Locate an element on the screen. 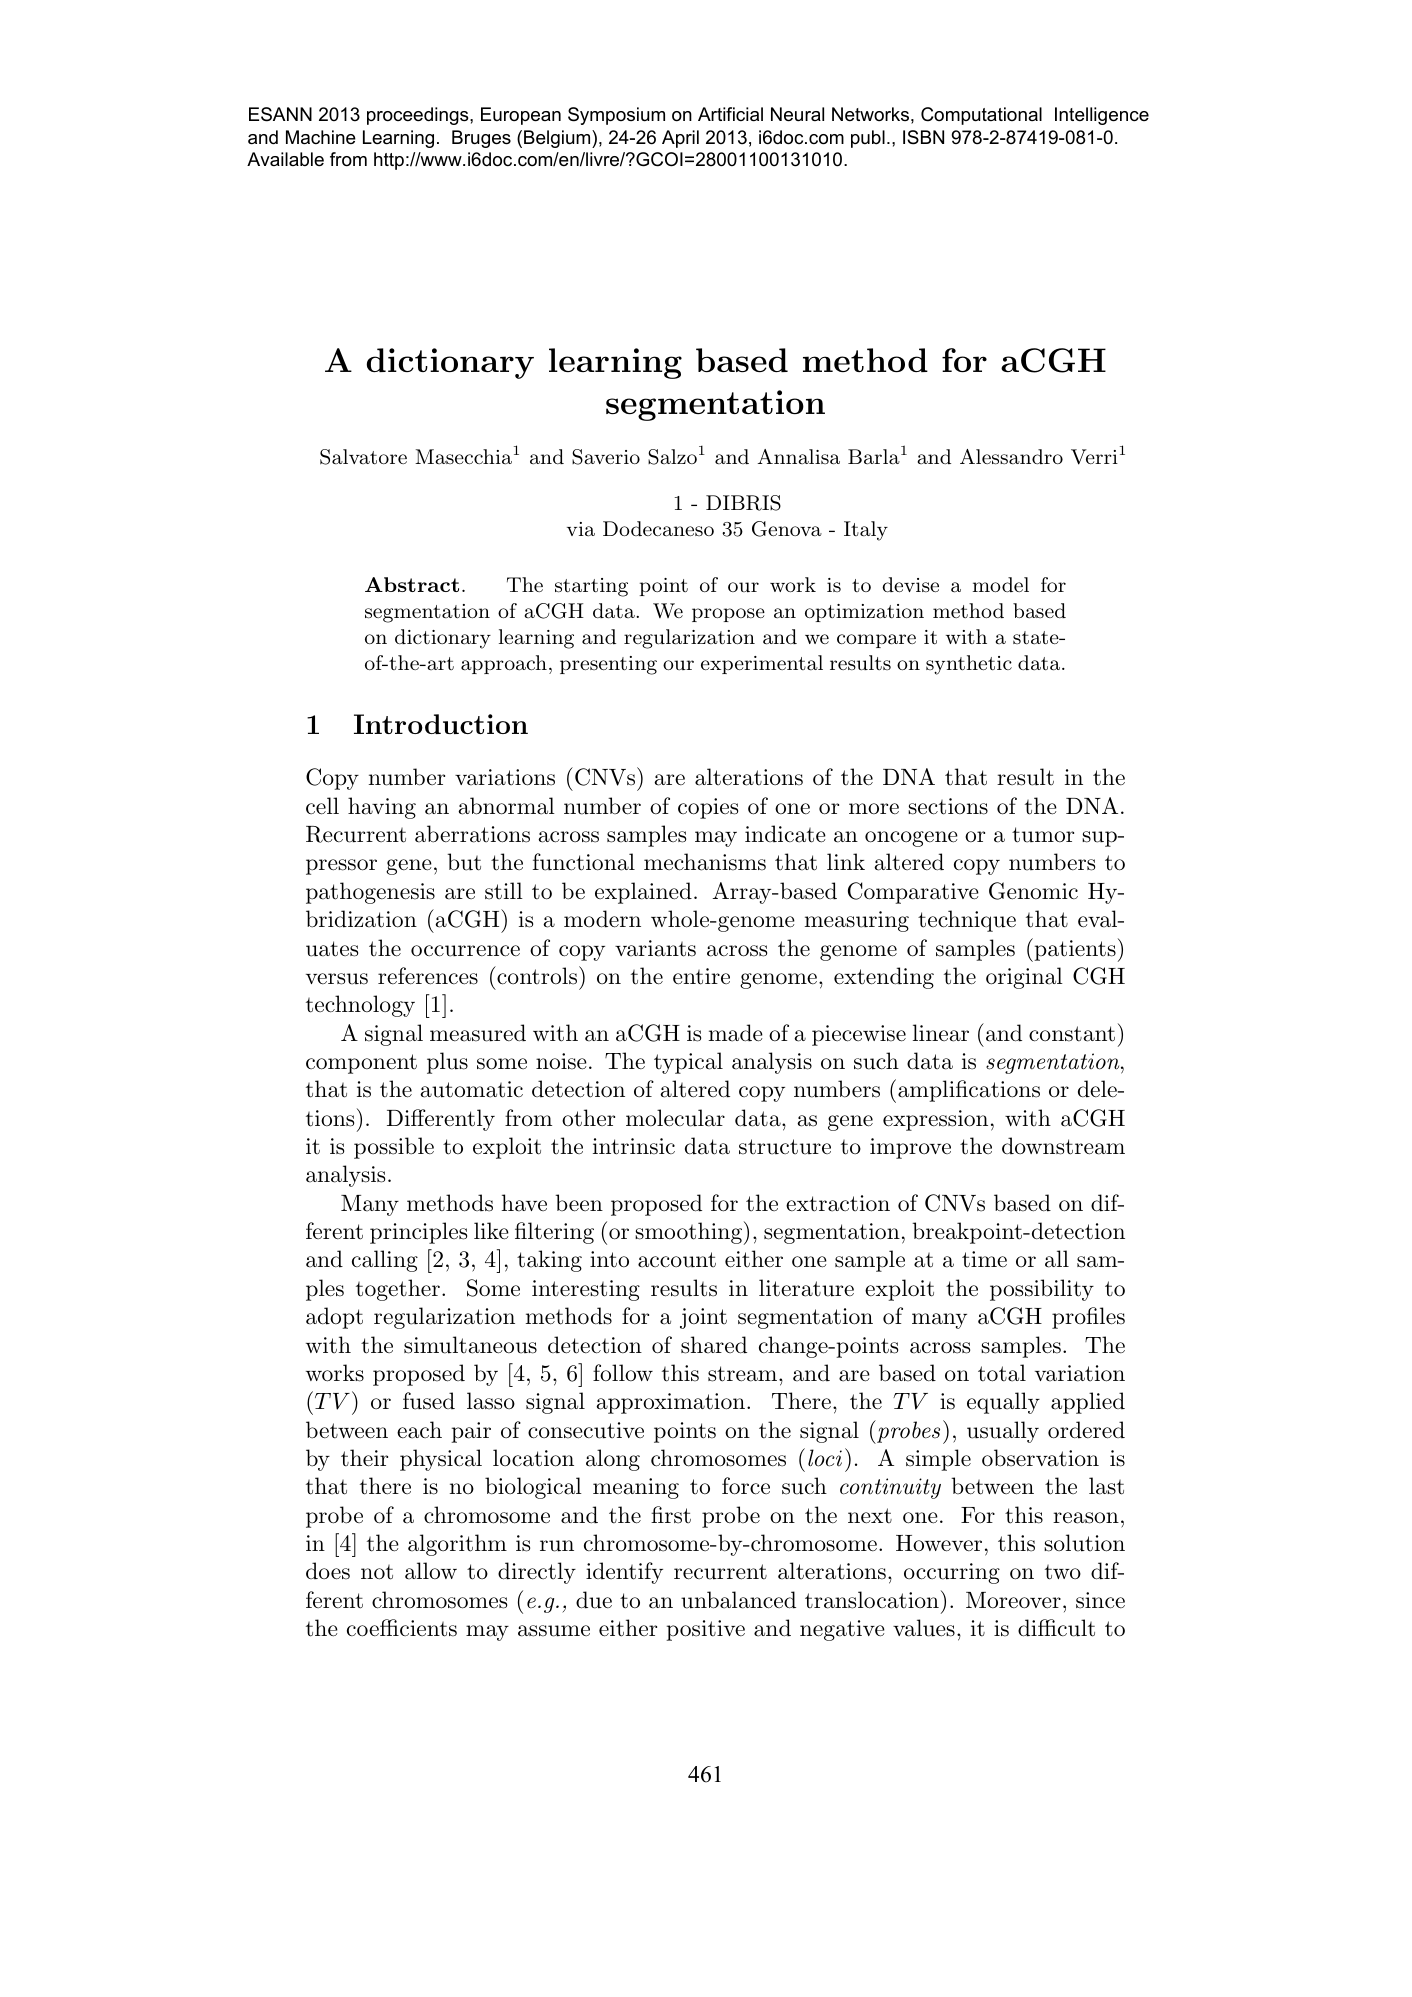 Image resolution: width=1412 pixels, height=1997 pixels. smoothing is located at coordinates (688, 1233).
